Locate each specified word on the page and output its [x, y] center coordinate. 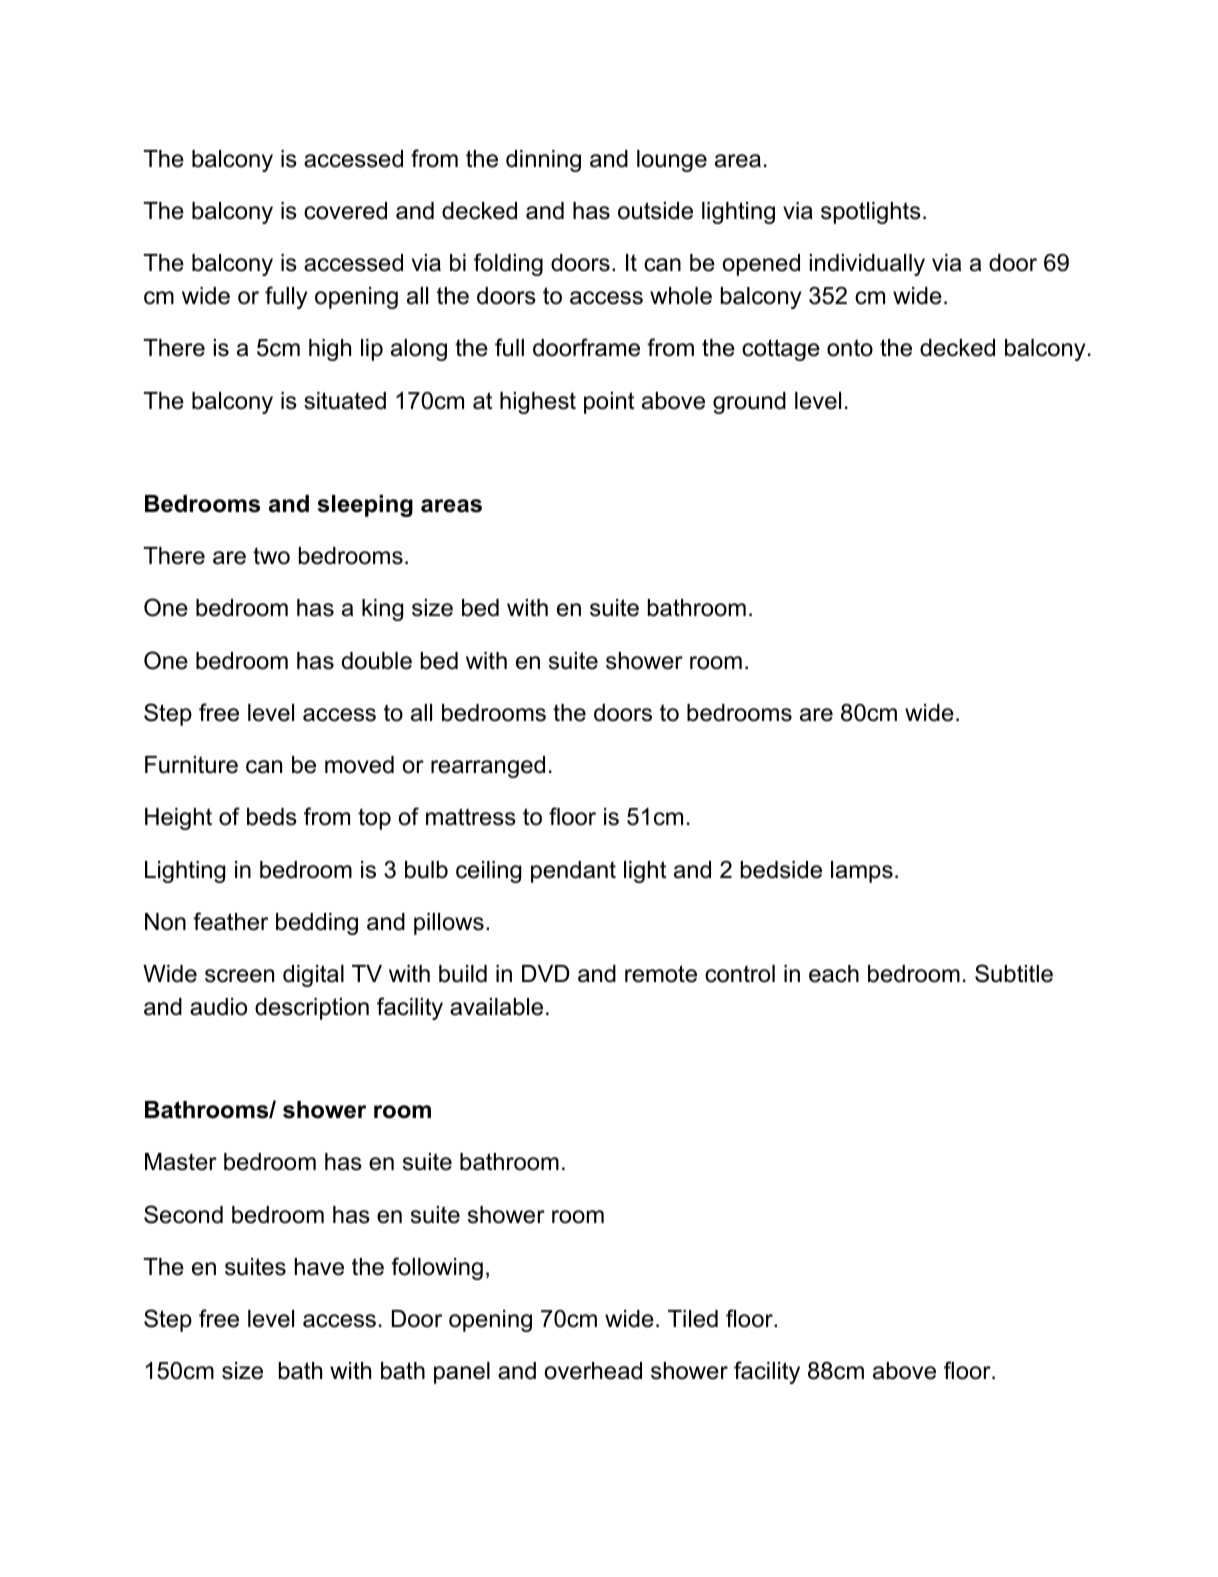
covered [345, 211]
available [496, 1007]
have [319, 1267]
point [609, 403]
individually [867, 265]
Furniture [191, 765]
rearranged [488, 767]
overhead [593, 1371]
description [312, 1009]
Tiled [693, 1319]
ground [749, 403]
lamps [862, 872]
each [834, 974]
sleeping [365, 506]
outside [655, 211]
